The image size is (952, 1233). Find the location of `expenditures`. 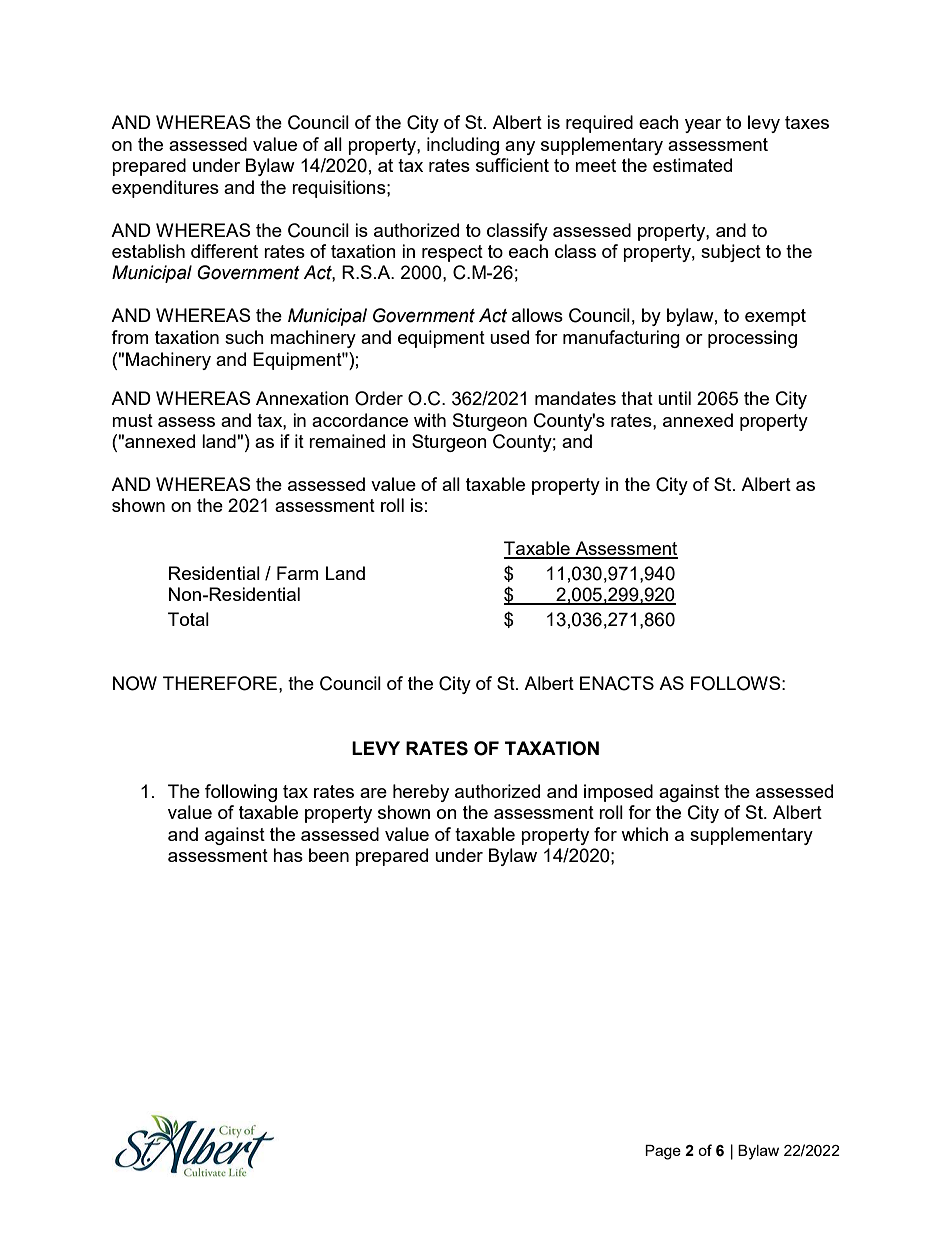

expenditures is located at coordinates (165, 189).
